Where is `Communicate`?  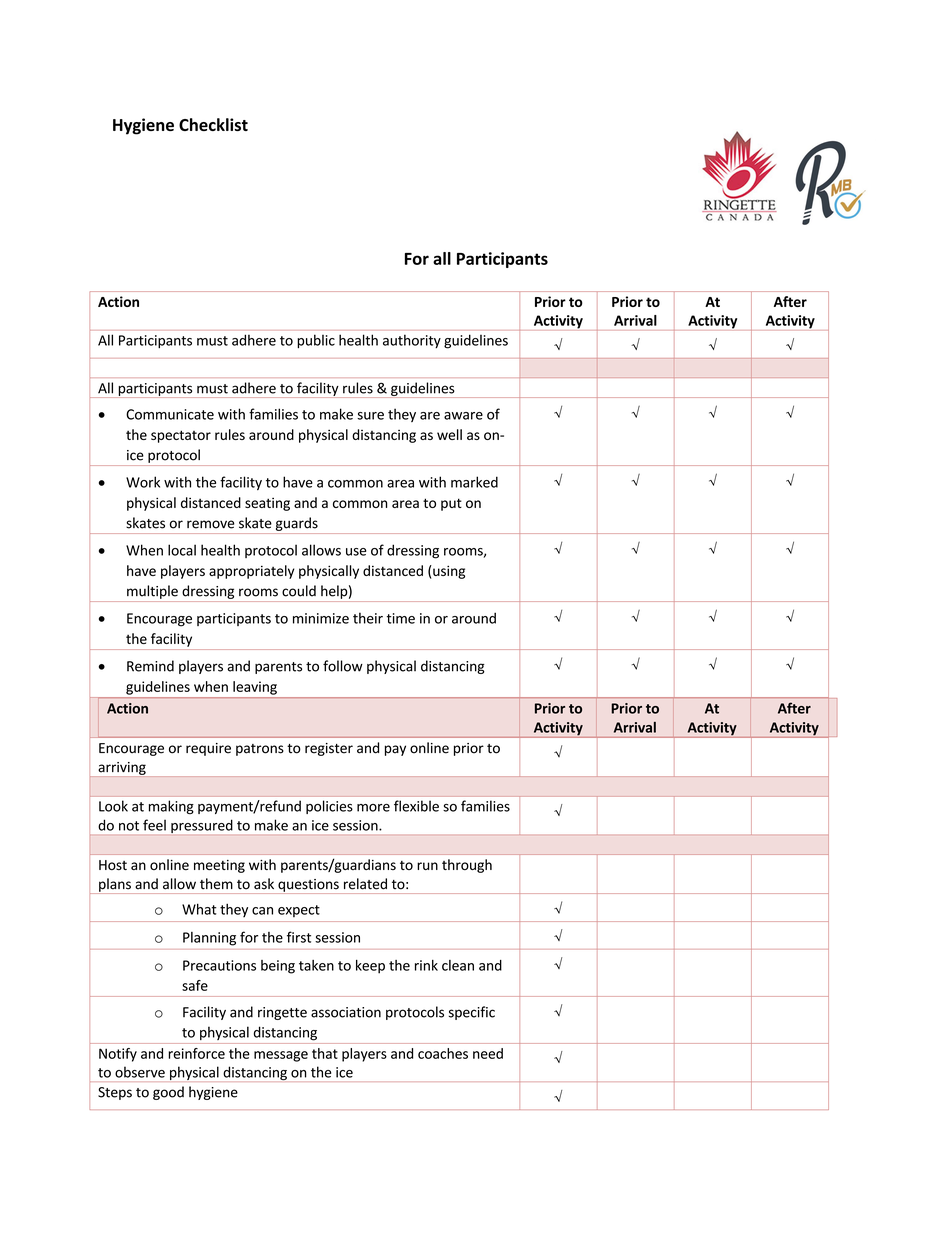
Communicate is located at coordinates (170, 414).
